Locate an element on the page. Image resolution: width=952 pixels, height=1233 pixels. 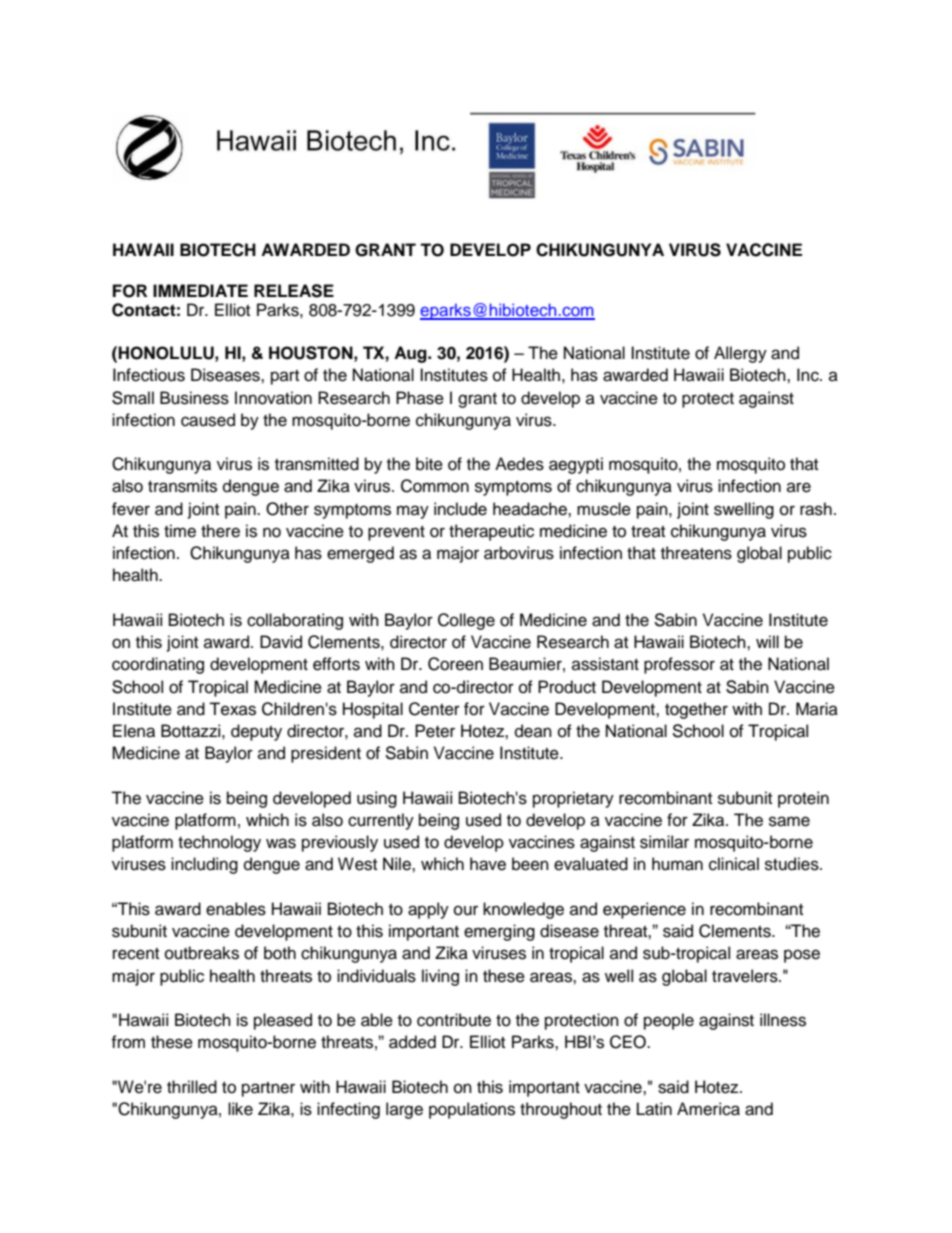
treat is located at coordinates (648, 532).
